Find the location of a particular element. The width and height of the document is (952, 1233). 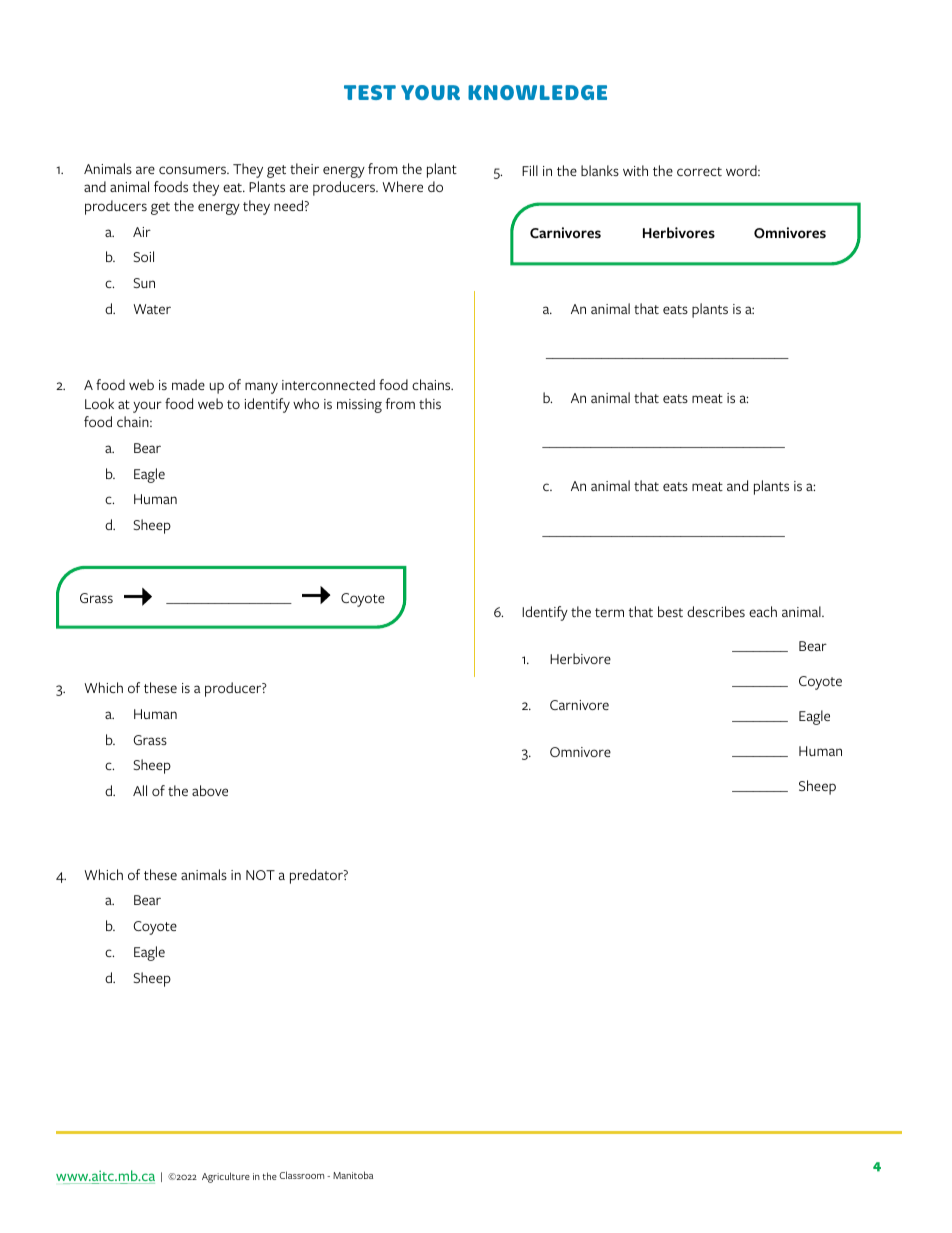

Manitoba is located at coordinates (353, 1175).
